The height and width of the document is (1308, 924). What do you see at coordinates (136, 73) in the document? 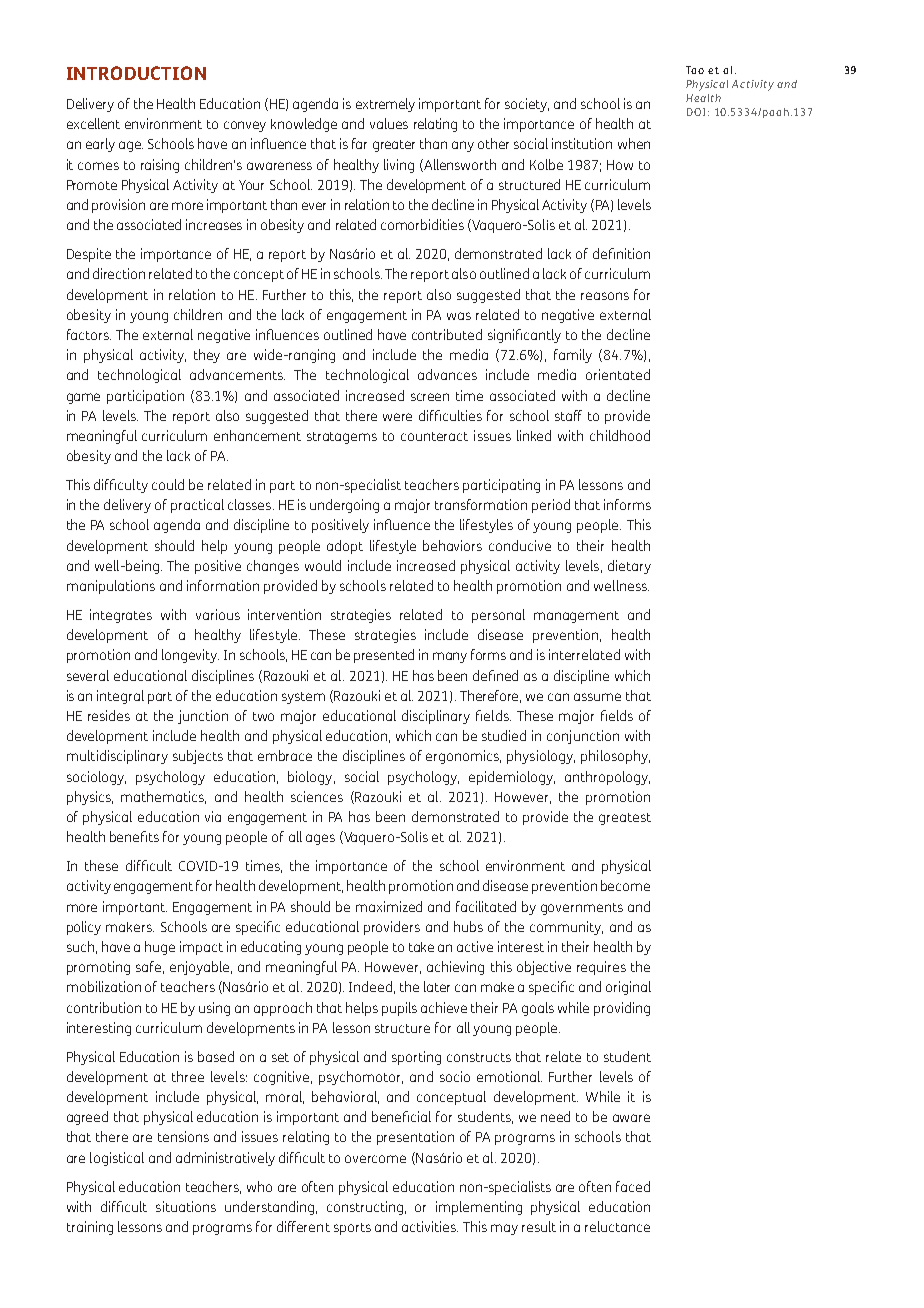
I see `INTRODUCTION` at bounding box center [136, 73].
